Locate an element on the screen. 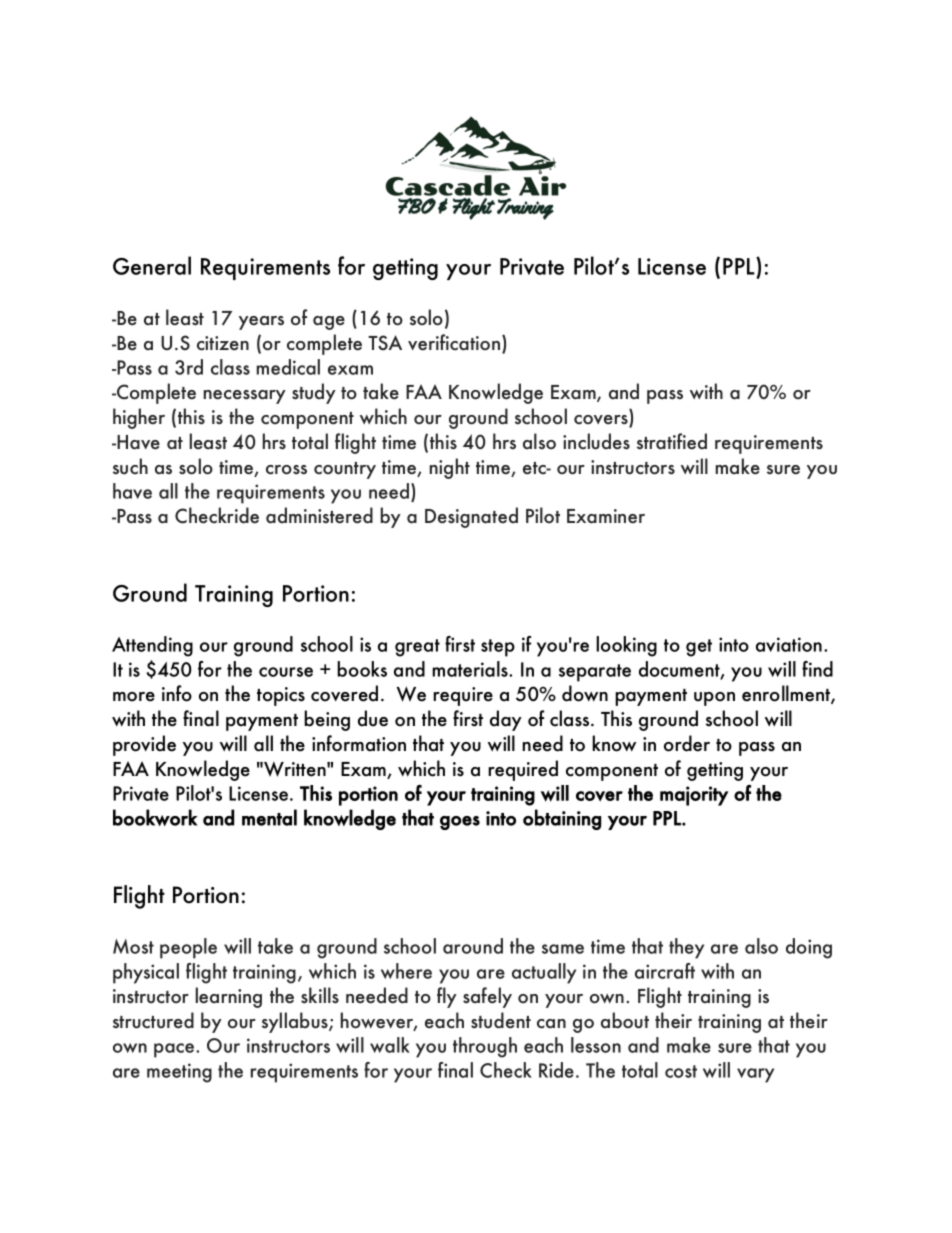  around is located at coordinates (473, 946).
